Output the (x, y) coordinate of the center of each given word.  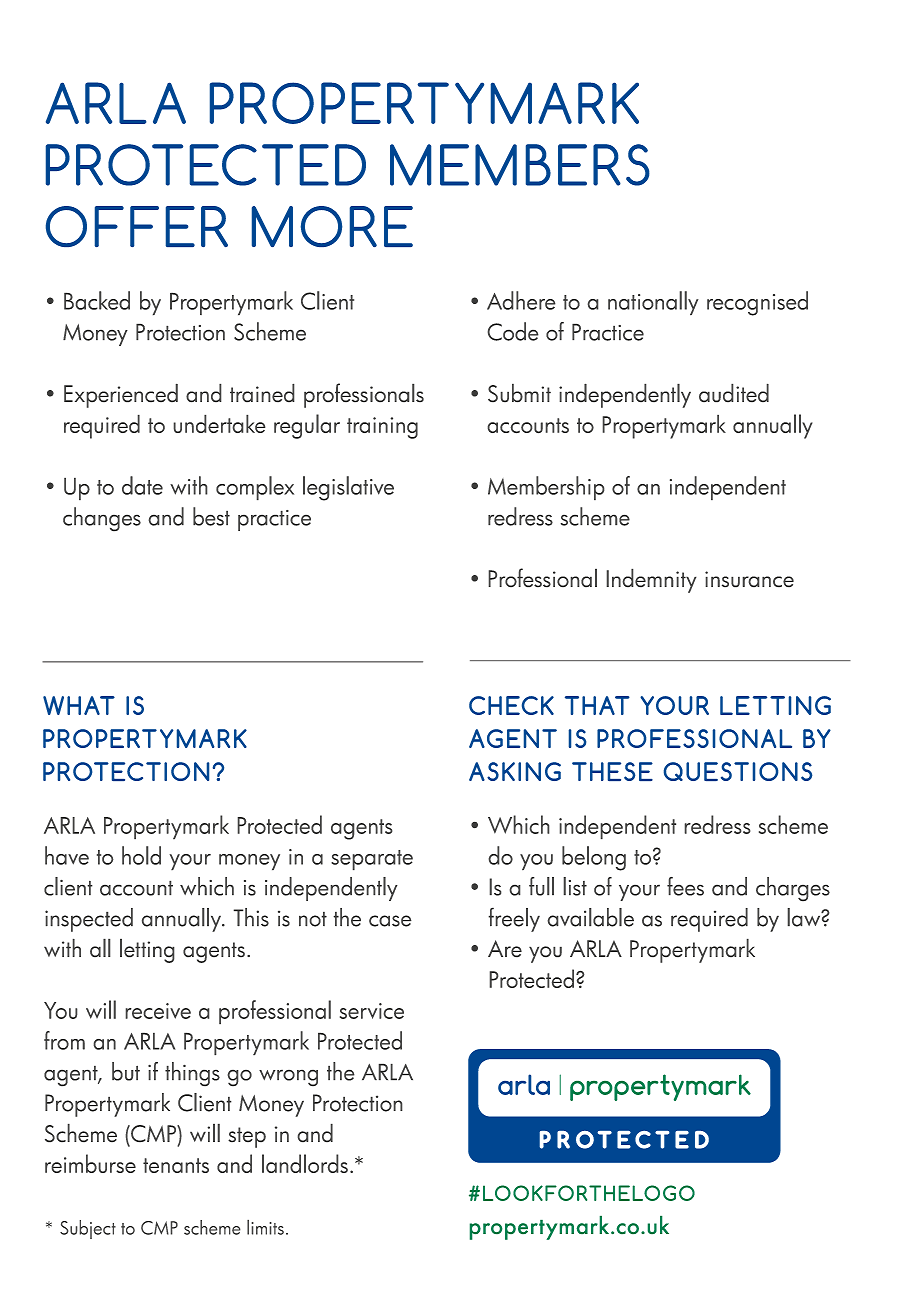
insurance (749, 579)
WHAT (79, 705)
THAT (597, 705)
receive (158, 1011)
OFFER (137, 226)
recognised (757, 303)
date (142, 485)
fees (685, 886)
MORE (332, 226)
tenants (176, 1165)
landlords (305, 1163)
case (390, 921)
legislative (348, 488)
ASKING (515, 771)
